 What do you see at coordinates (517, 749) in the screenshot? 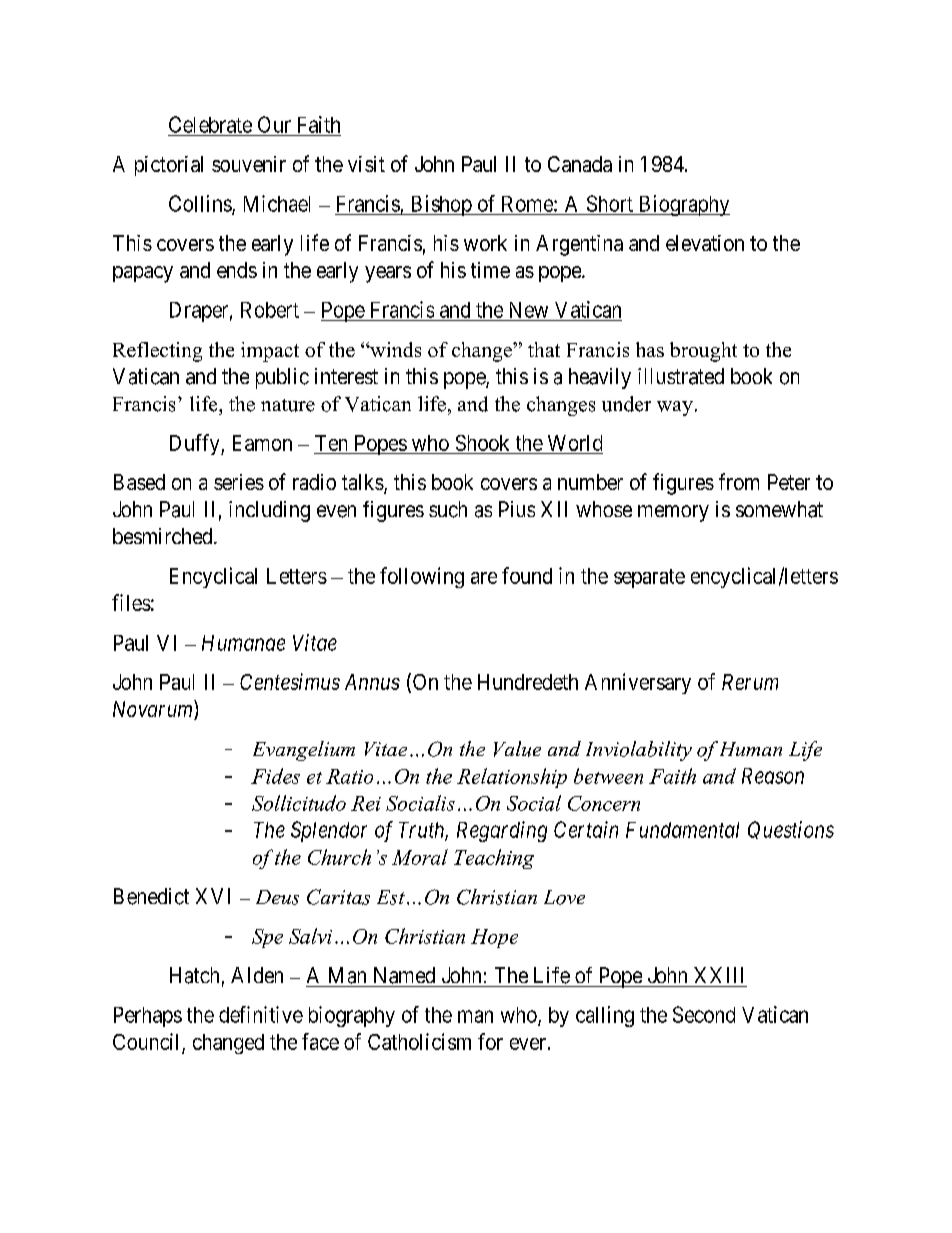
I see `Value` at bounding box center [517, 749].
